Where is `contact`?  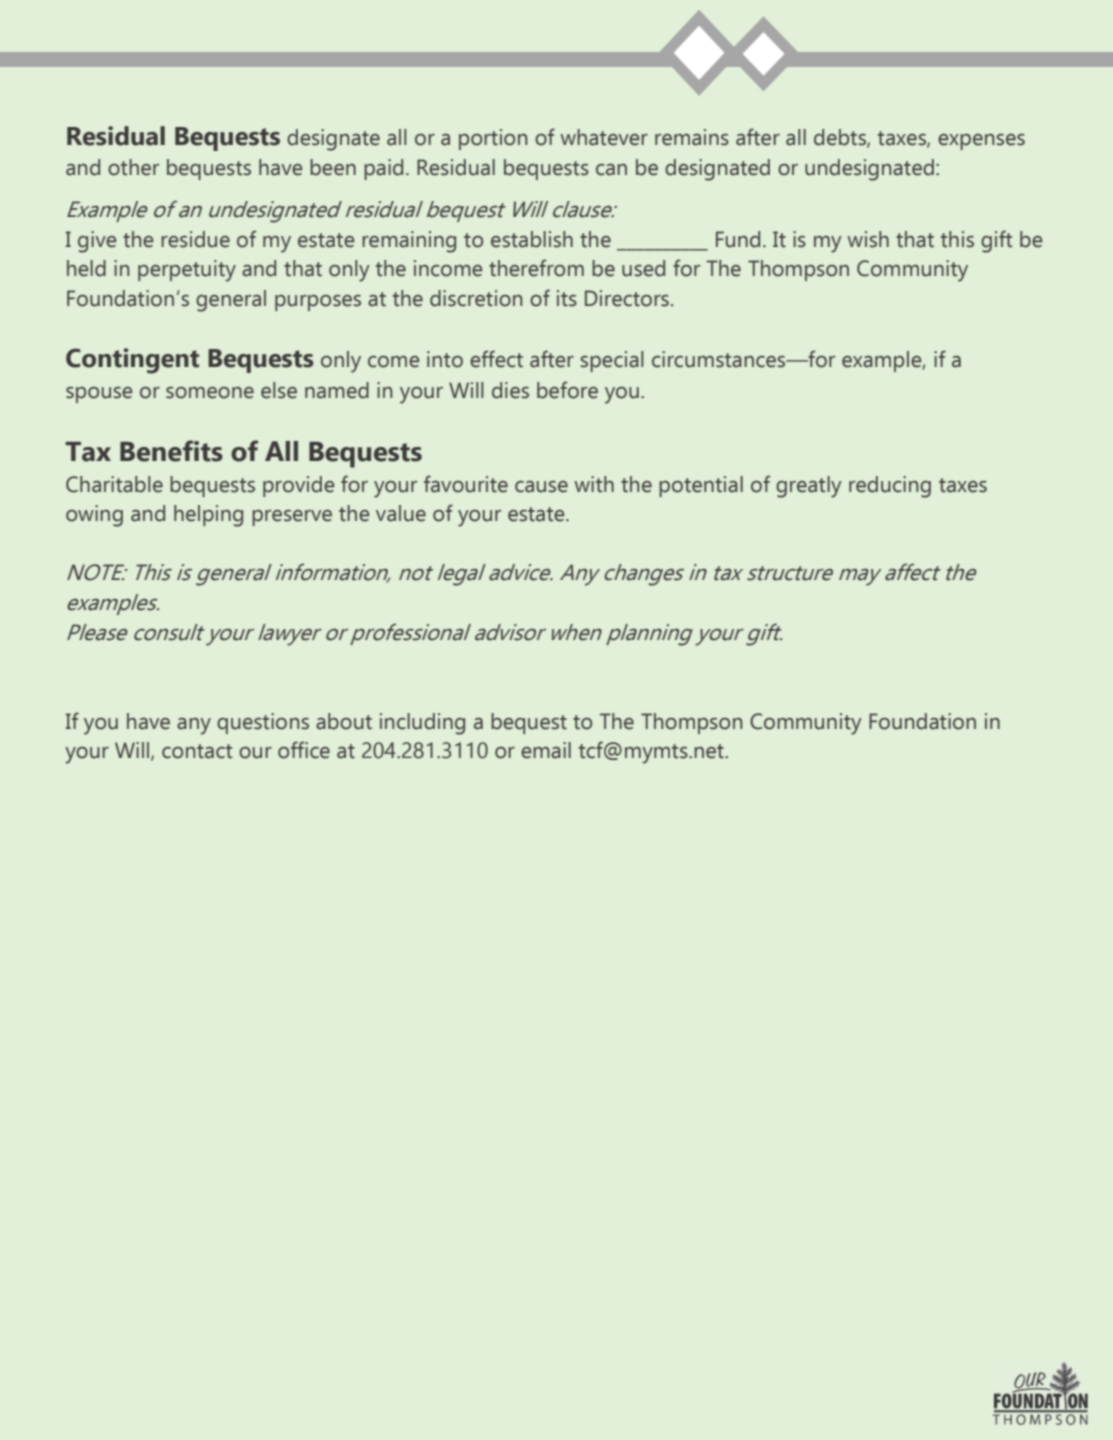 contact is located at coordinates (197, 751).
